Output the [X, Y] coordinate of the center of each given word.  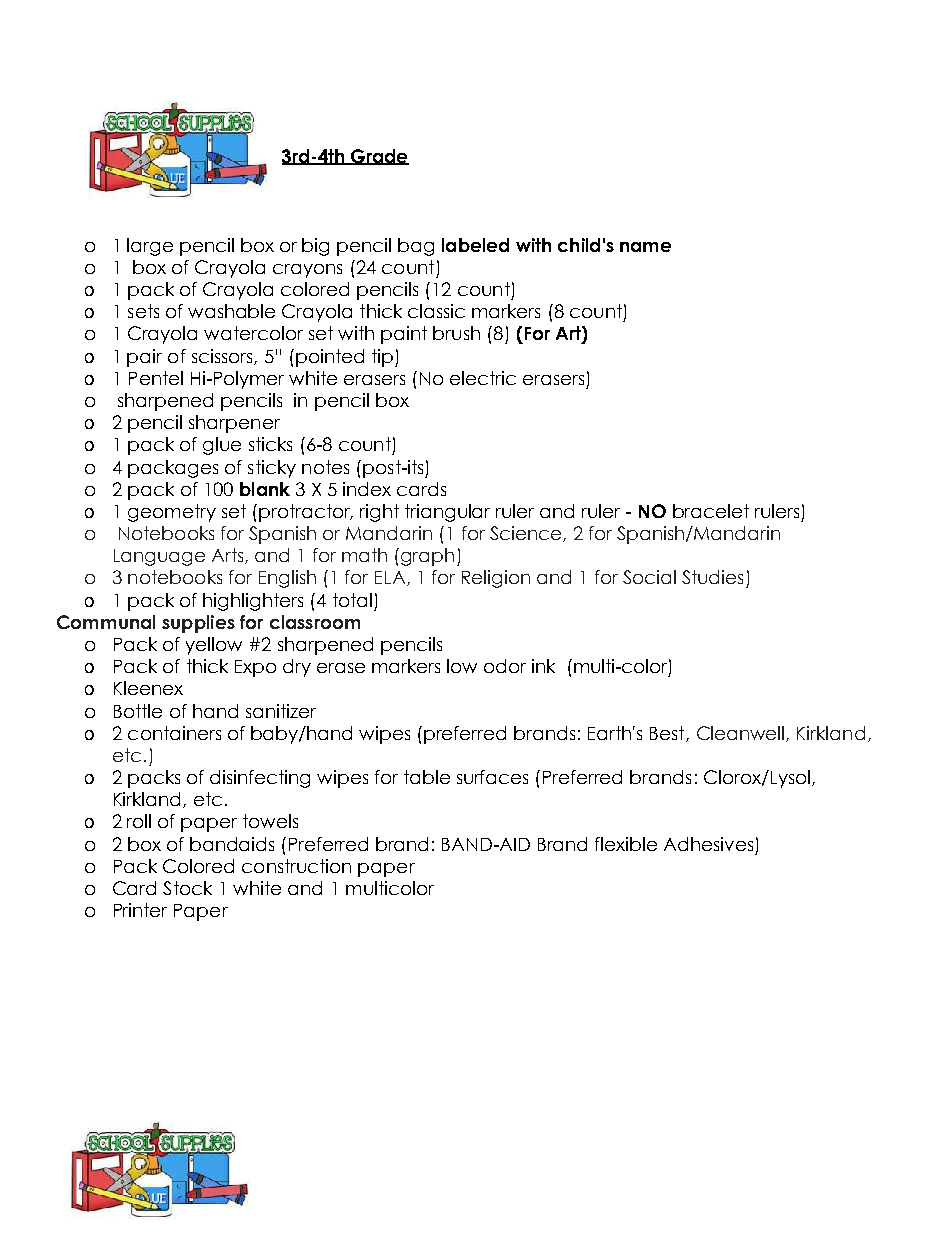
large [150, 247]
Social [649, 577]
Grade [379, 157]
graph [427, 557]
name [645, 247]
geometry [172, 513]
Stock [187, 888]
